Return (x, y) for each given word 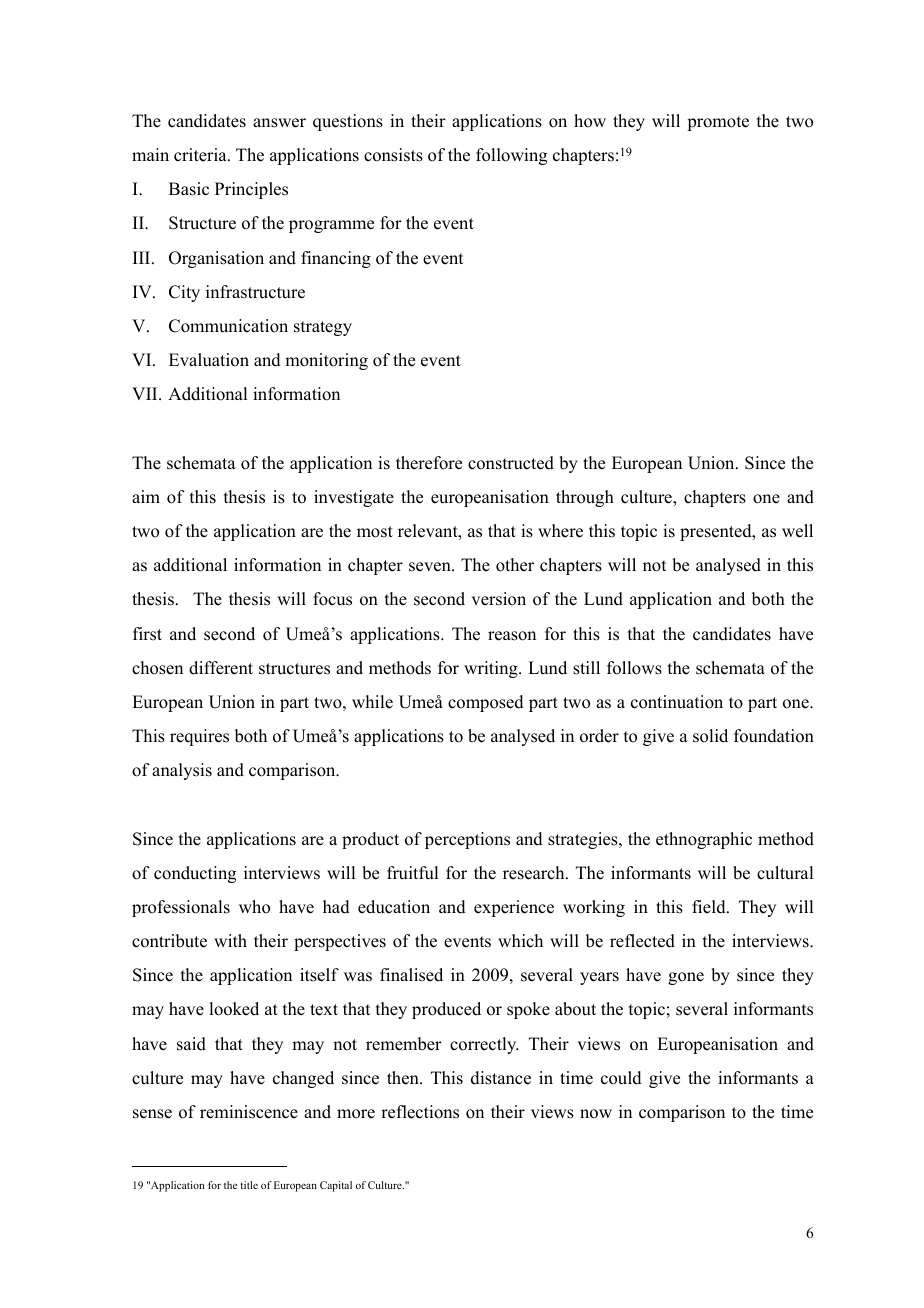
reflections (420, 1112)
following (511, 156)
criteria (201, 155)
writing (492, 669)
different (221, 668)
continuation (677, 702)
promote (718, 123)
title (249, 1185)
